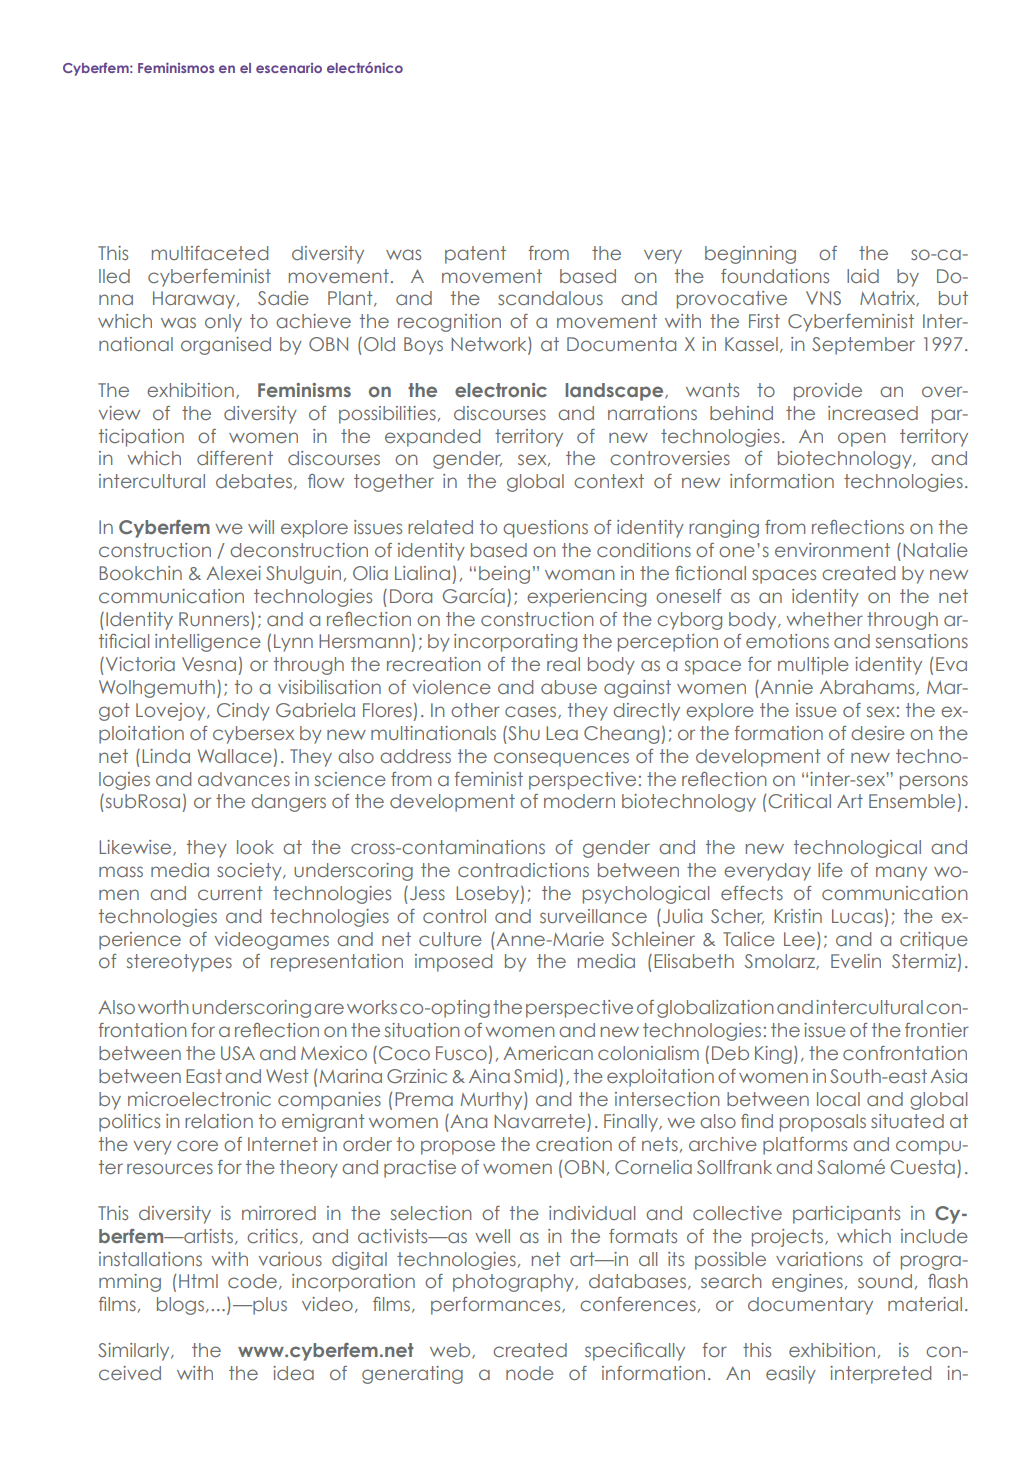  I want to click on multifaceted, so click(210, 253).
